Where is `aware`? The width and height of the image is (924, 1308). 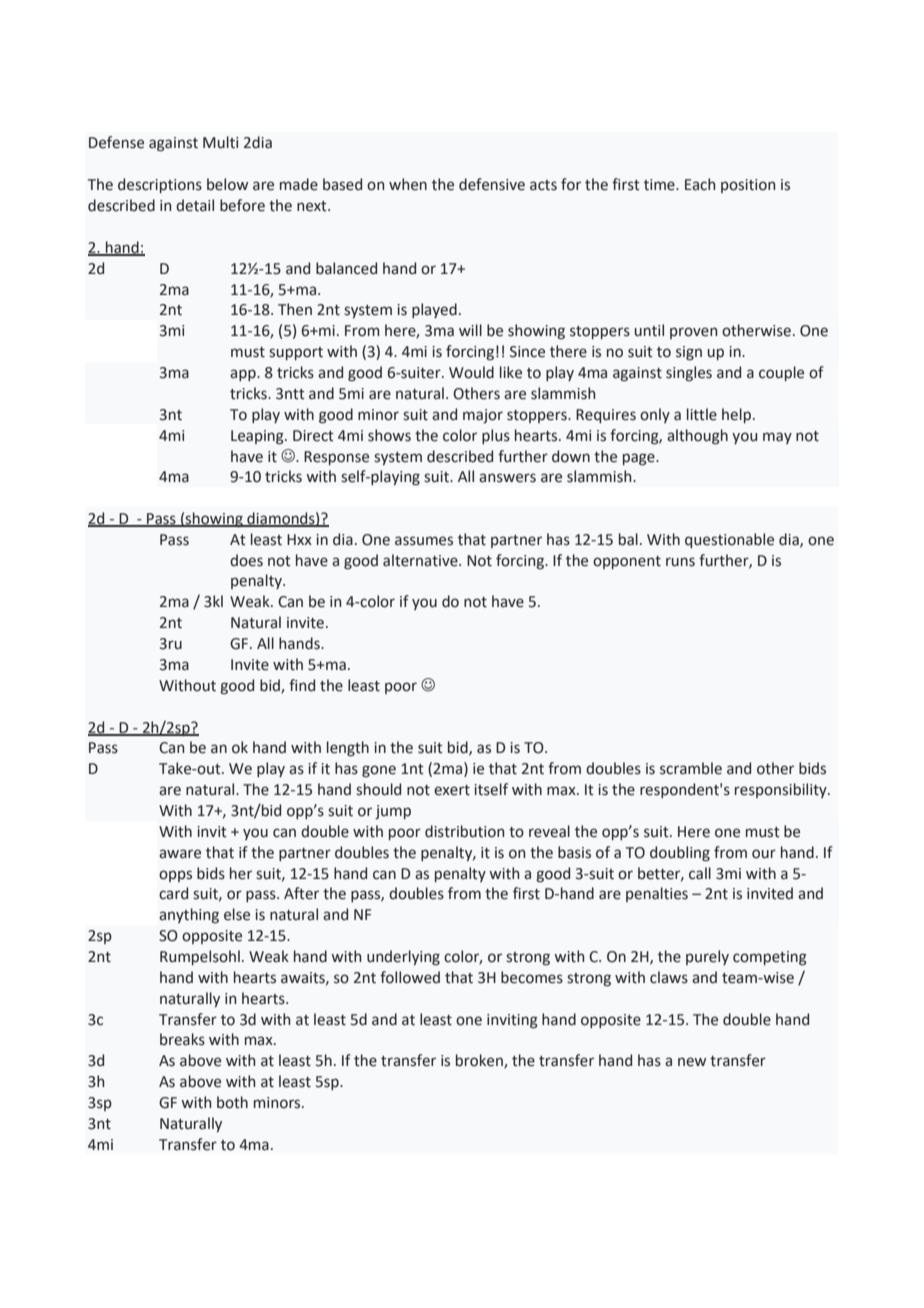 aware is located at coordinates (180, 854).
